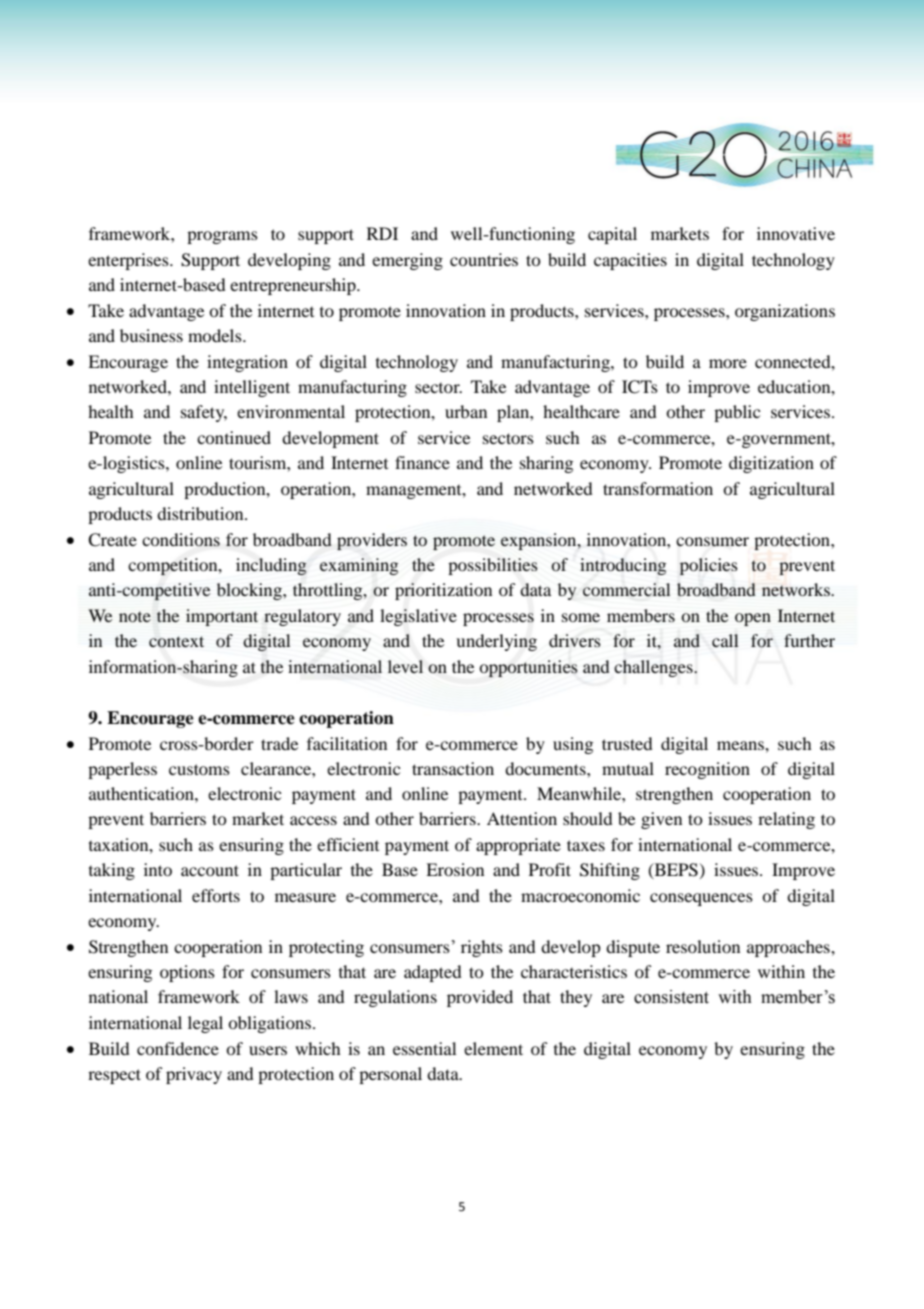 The height and width of the screenshot is (1309, 924). Describe the element at coordinates (671, 997) in the screenshot. I see `consistent` at that location.
